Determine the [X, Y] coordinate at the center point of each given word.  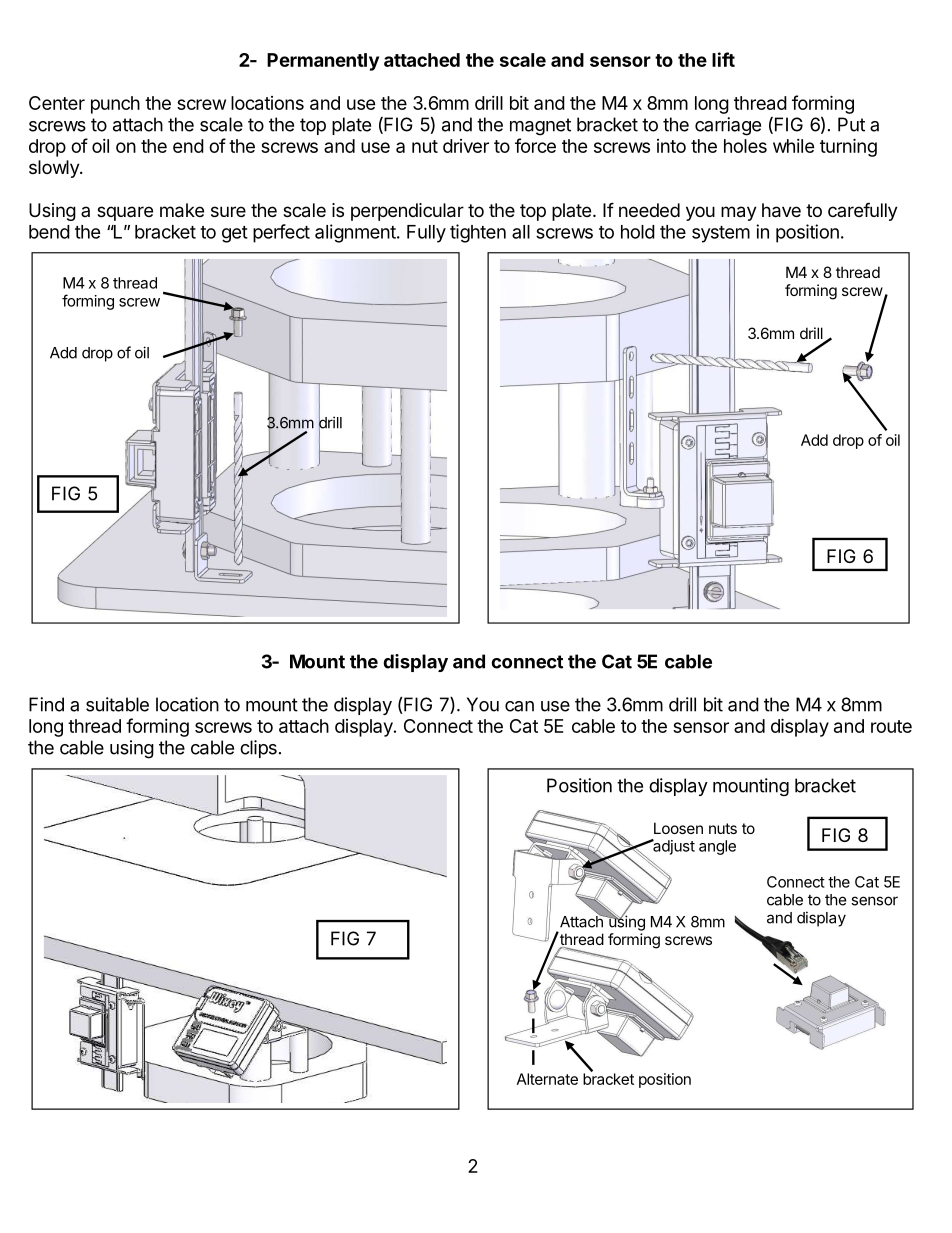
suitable [117, 704]
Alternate [547, 1079]
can [519, 706]
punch [115, 105]
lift [723, 59]
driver [466, 146]
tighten [478, 233]
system [721, 234]
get [235, 234]
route [891, 726]
